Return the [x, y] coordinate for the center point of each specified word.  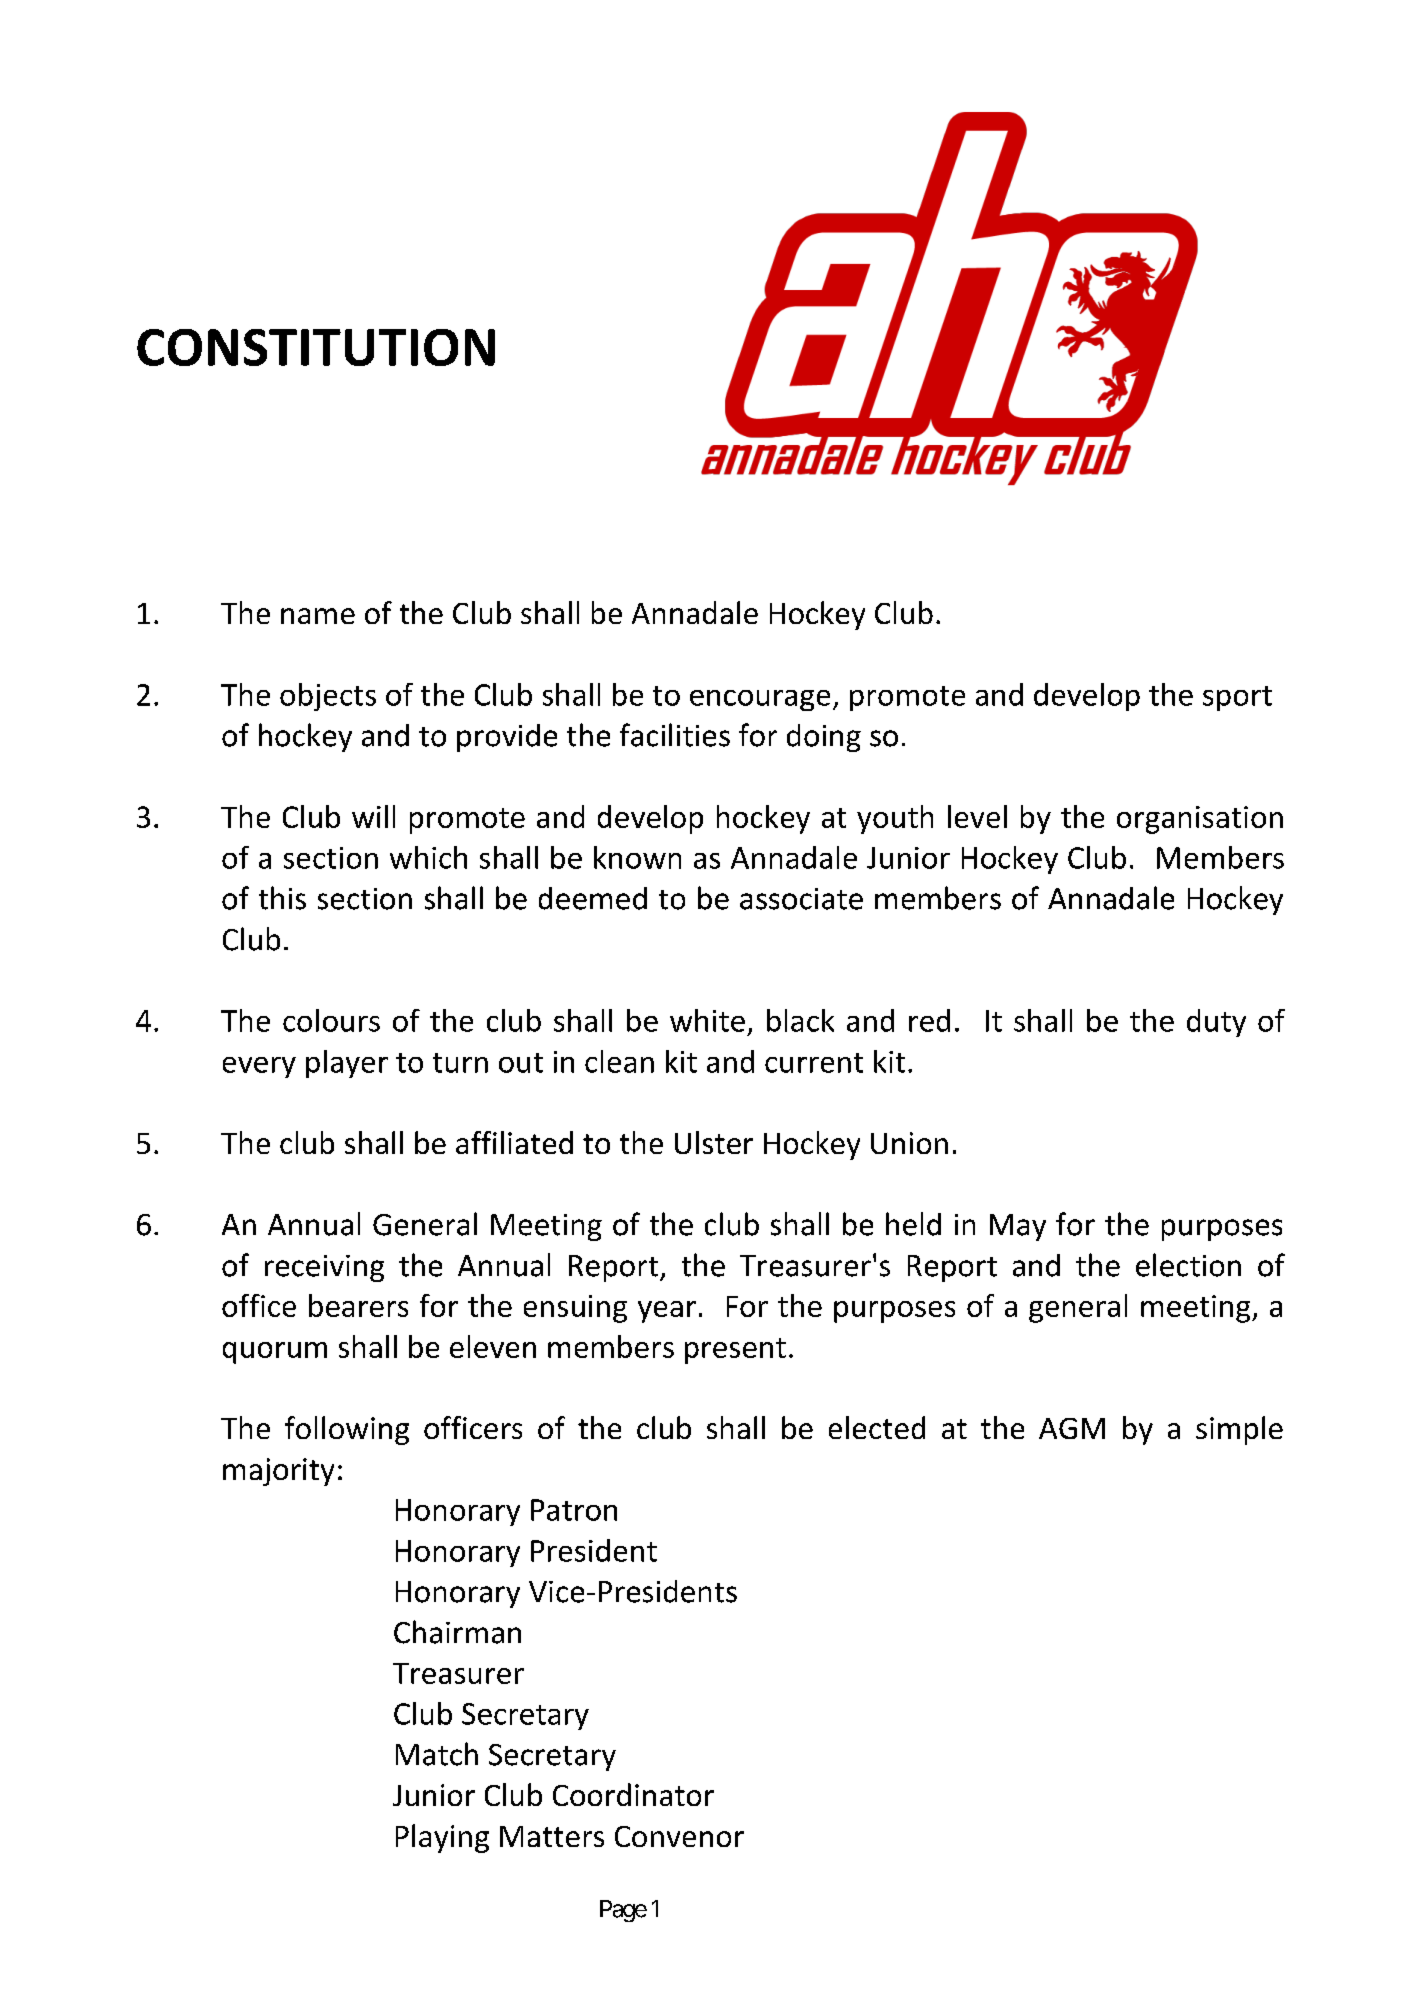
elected [877, 1427]
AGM [1072, 1428]
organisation [1200, 820]
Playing [442, 1838]
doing [824, 738]
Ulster [714, 1142]
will [373, 816]
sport [1237, 698]
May [1018, 1227]
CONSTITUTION [316, 347]
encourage [760, 700]
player [347, 1064]
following [347, 1430]
